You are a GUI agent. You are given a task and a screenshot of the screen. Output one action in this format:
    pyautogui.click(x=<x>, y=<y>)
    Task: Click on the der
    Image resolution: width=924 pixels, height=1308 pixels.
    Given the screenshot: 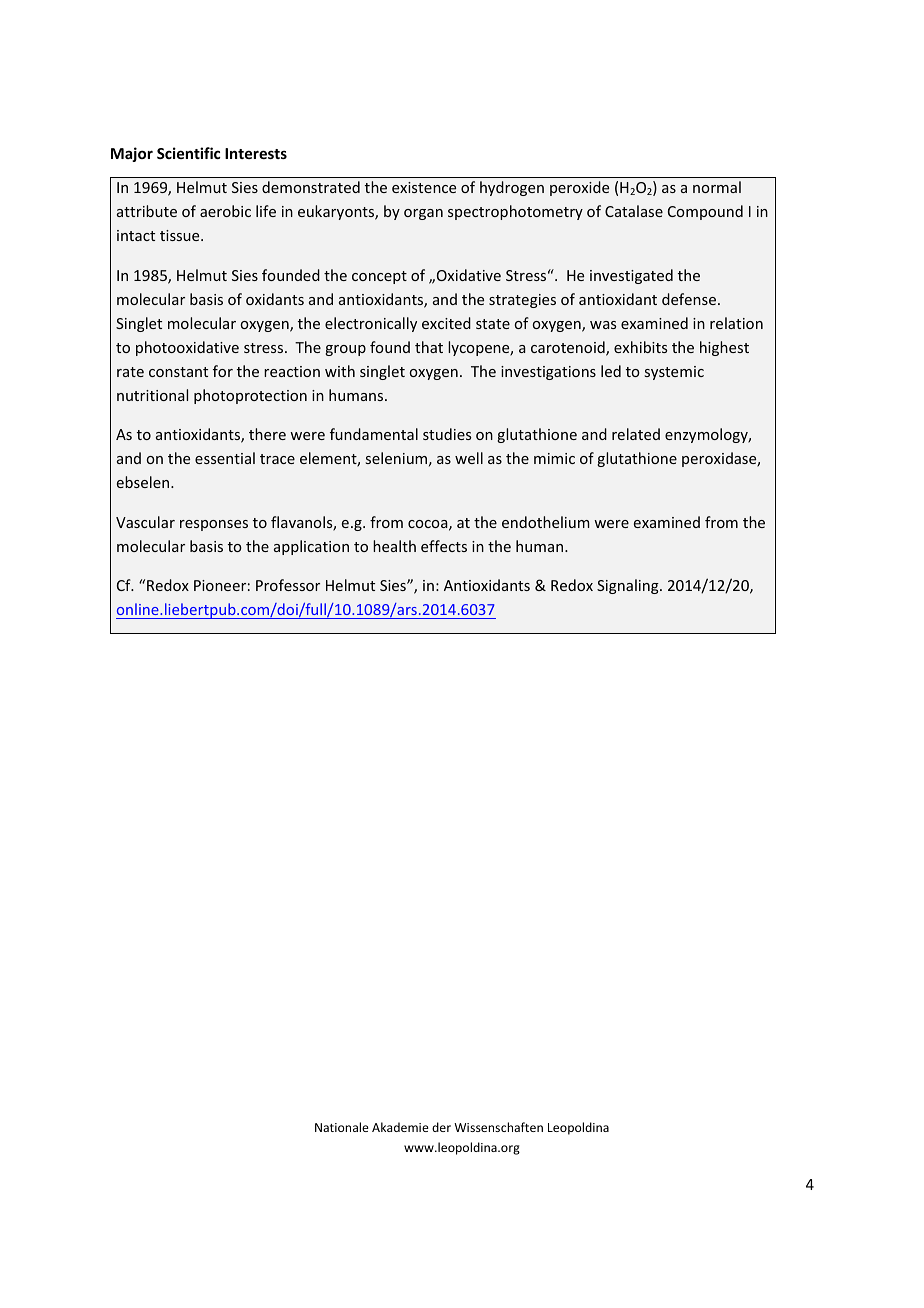 What is the action you would take?
    pyautogui.click(x=441, y=1127)
